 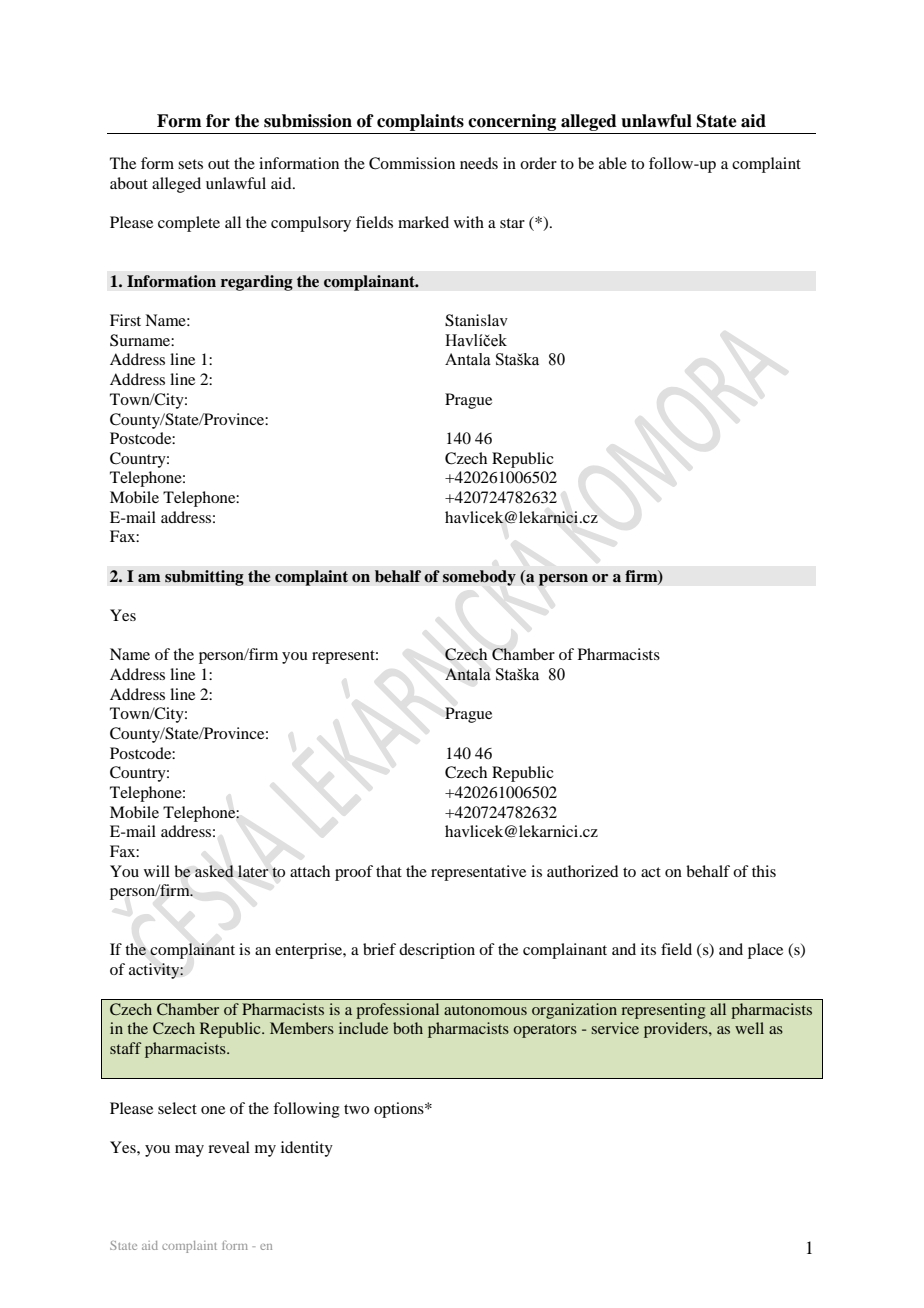 I want to click on sets, so click(x=190, y=164).
